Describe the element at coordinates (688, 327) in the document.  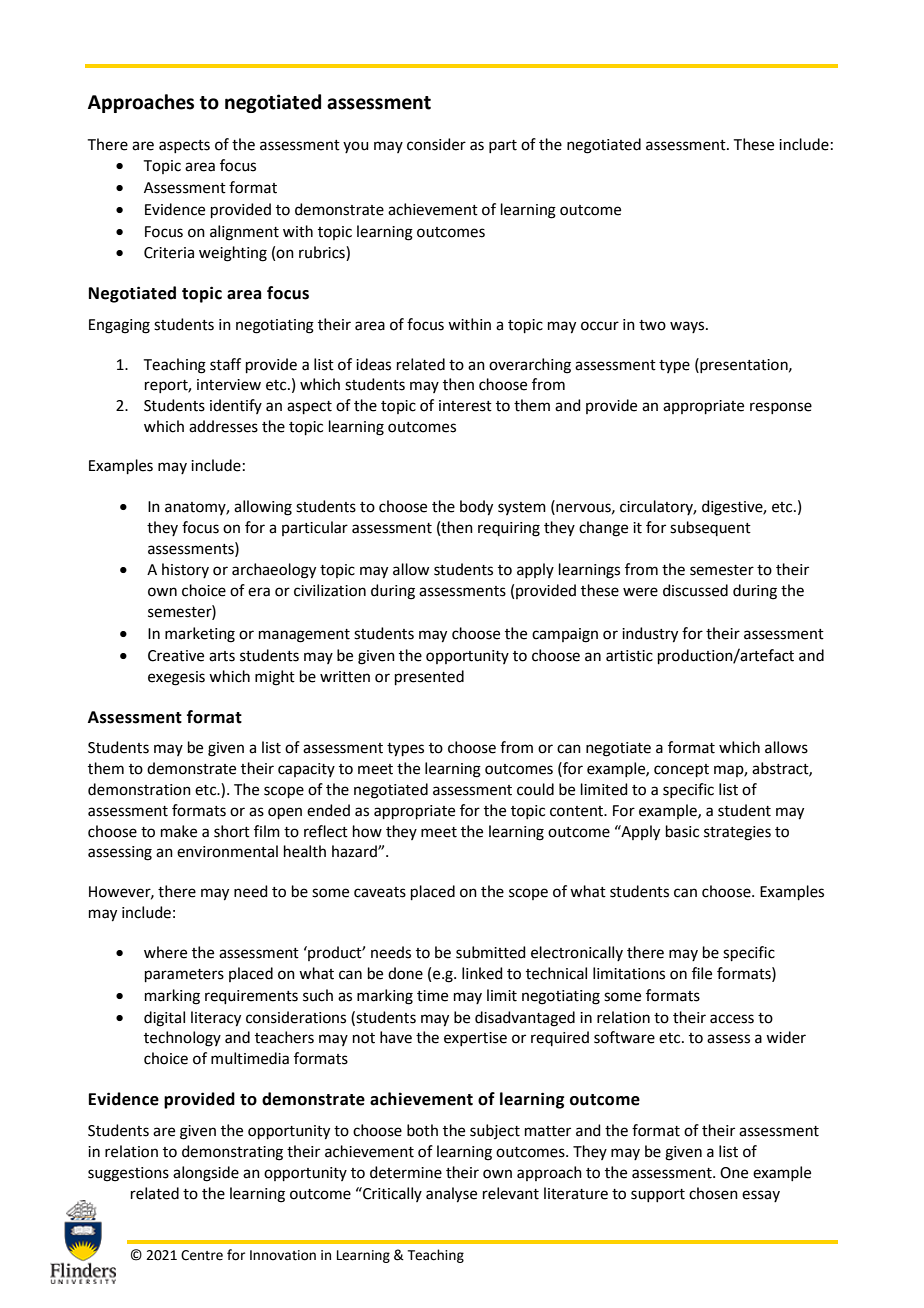
I see `ways` at that location.
